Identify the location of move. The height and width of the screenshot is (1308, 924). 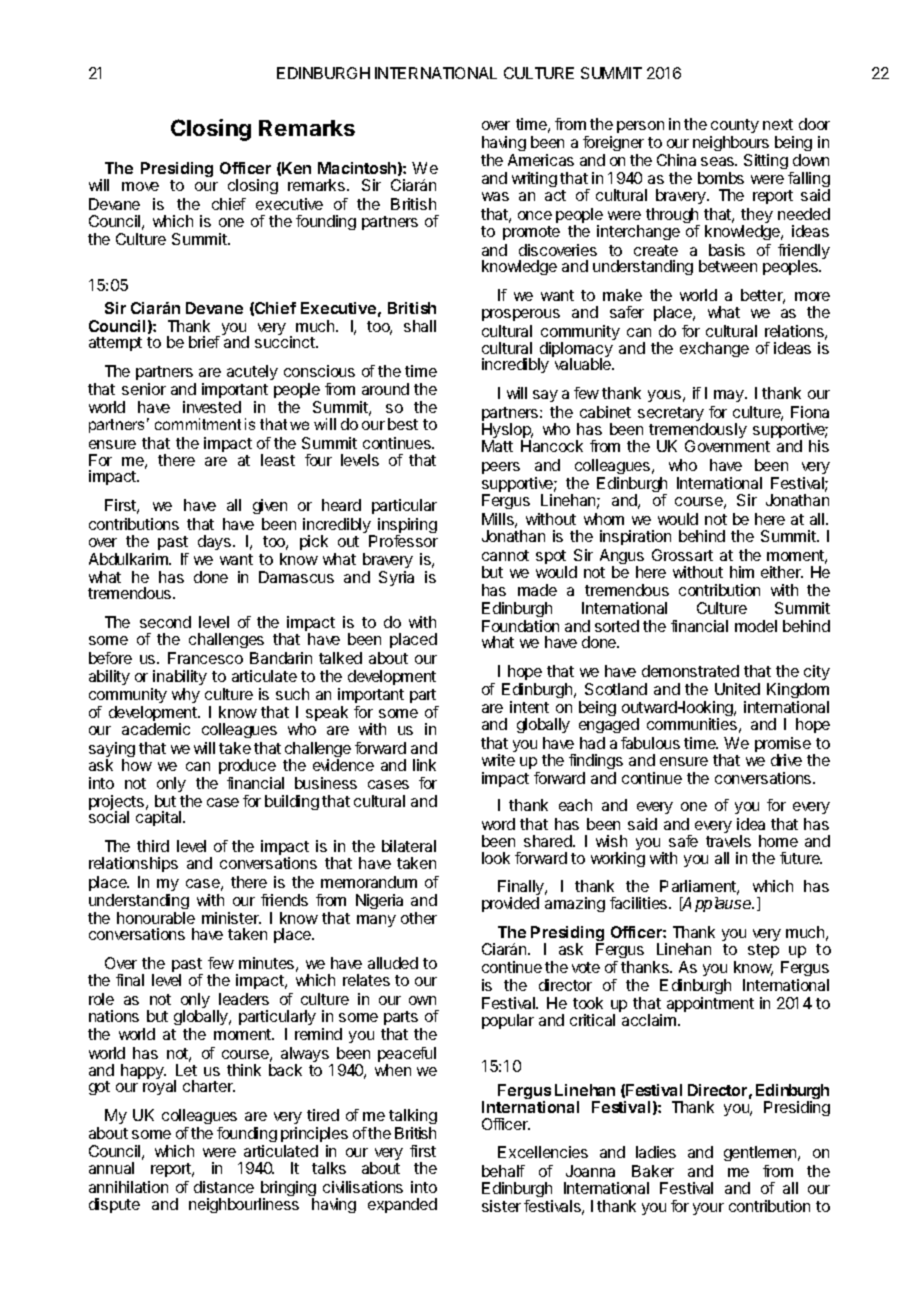
(140, 186).
